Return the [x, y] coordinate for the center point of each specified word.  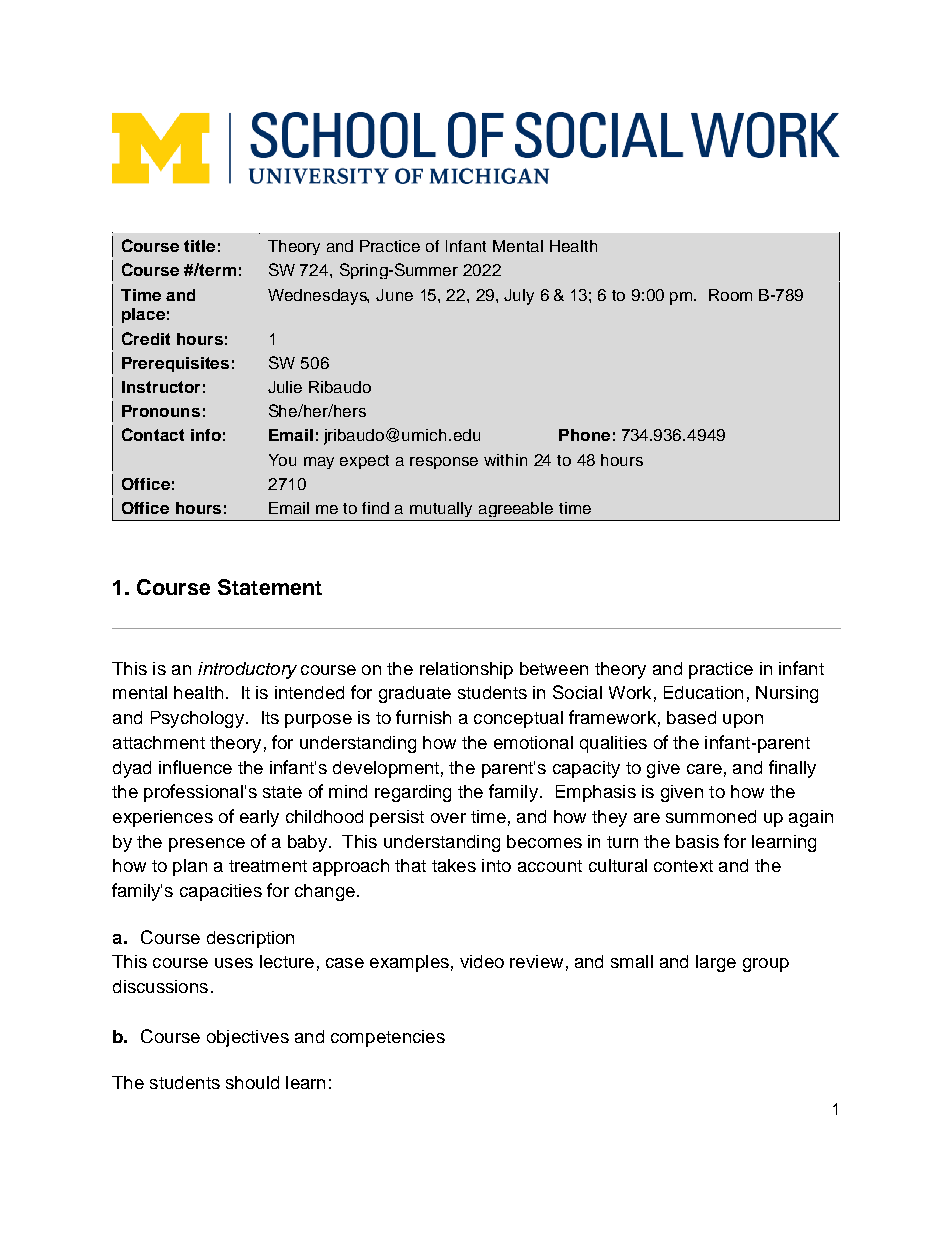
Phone [584, 435]
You [282, 460]
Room [730, 295]
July [519, 297]
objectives [248, 1038]
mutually [441, 509]
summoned [711, 816]
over [448, 818]
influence [195, 767]
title [199, 246]
